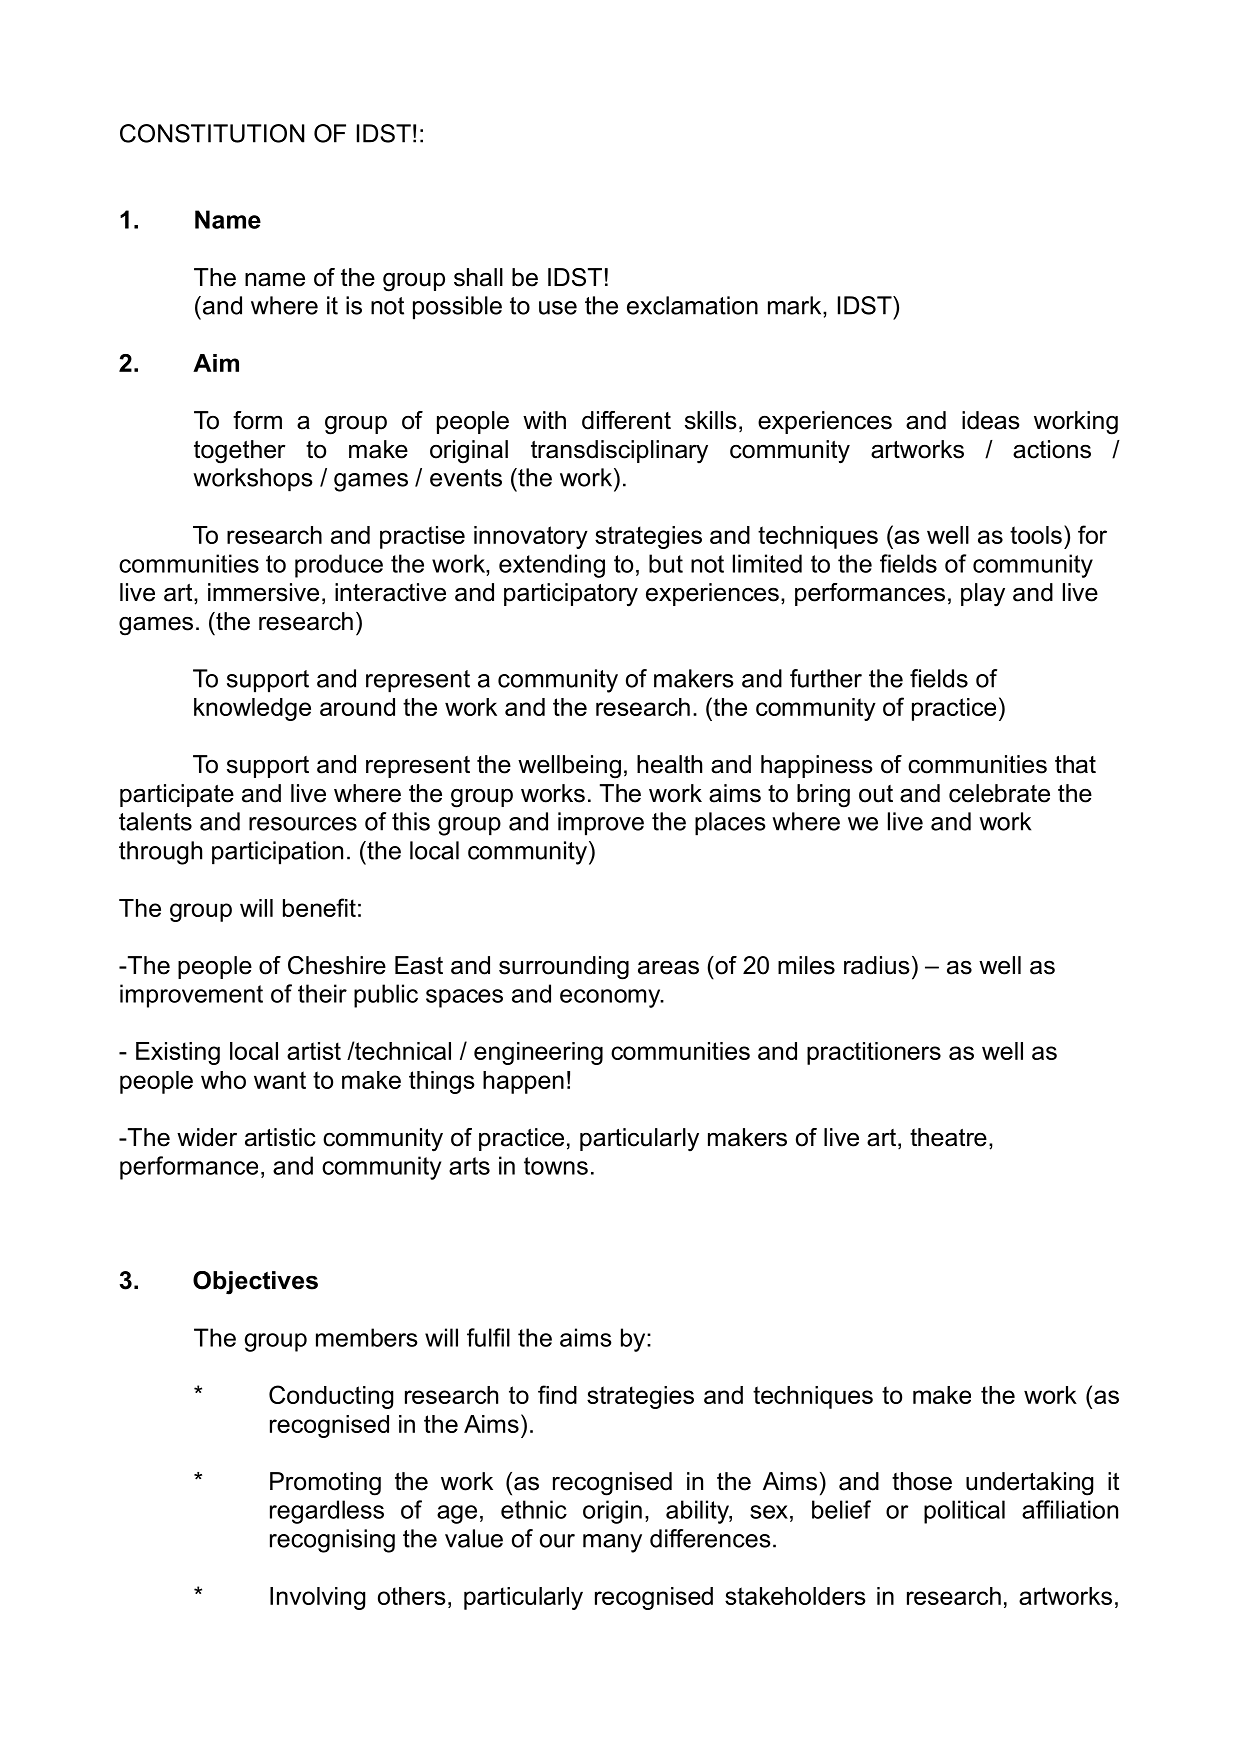 This page has height=1749, width=1236. What do you see at coordinates (252, 709) in the page?
I see `knowledge` at bounding box center [252, 709].
